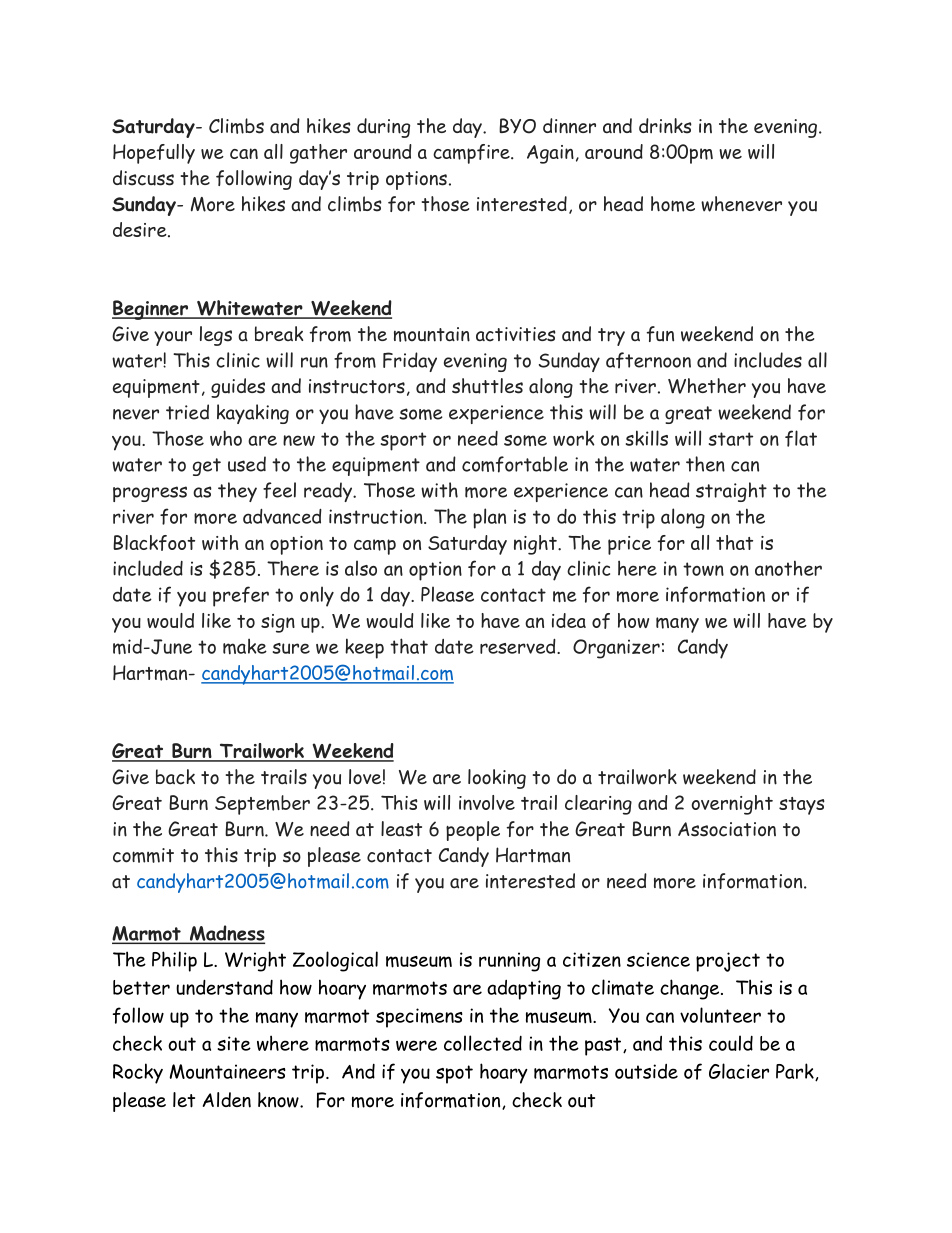  Describe the element at coordinates (707, 386) in the screenshot. I see `Whether` at that location.
